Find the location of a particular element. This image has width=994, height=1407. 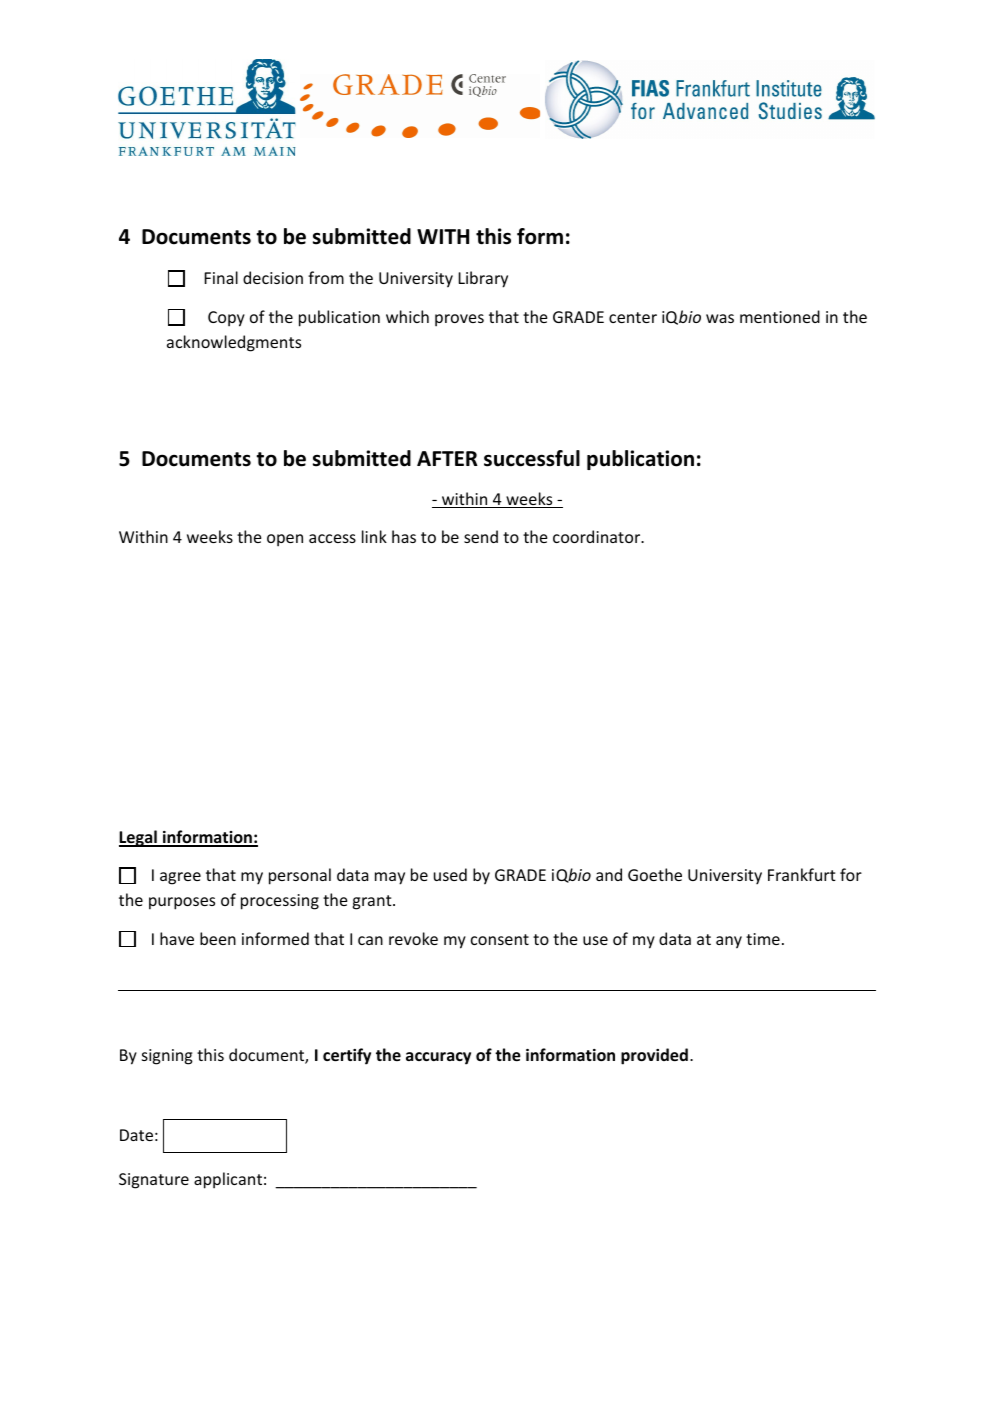

coordinator is located at coordinates (598, 536).
